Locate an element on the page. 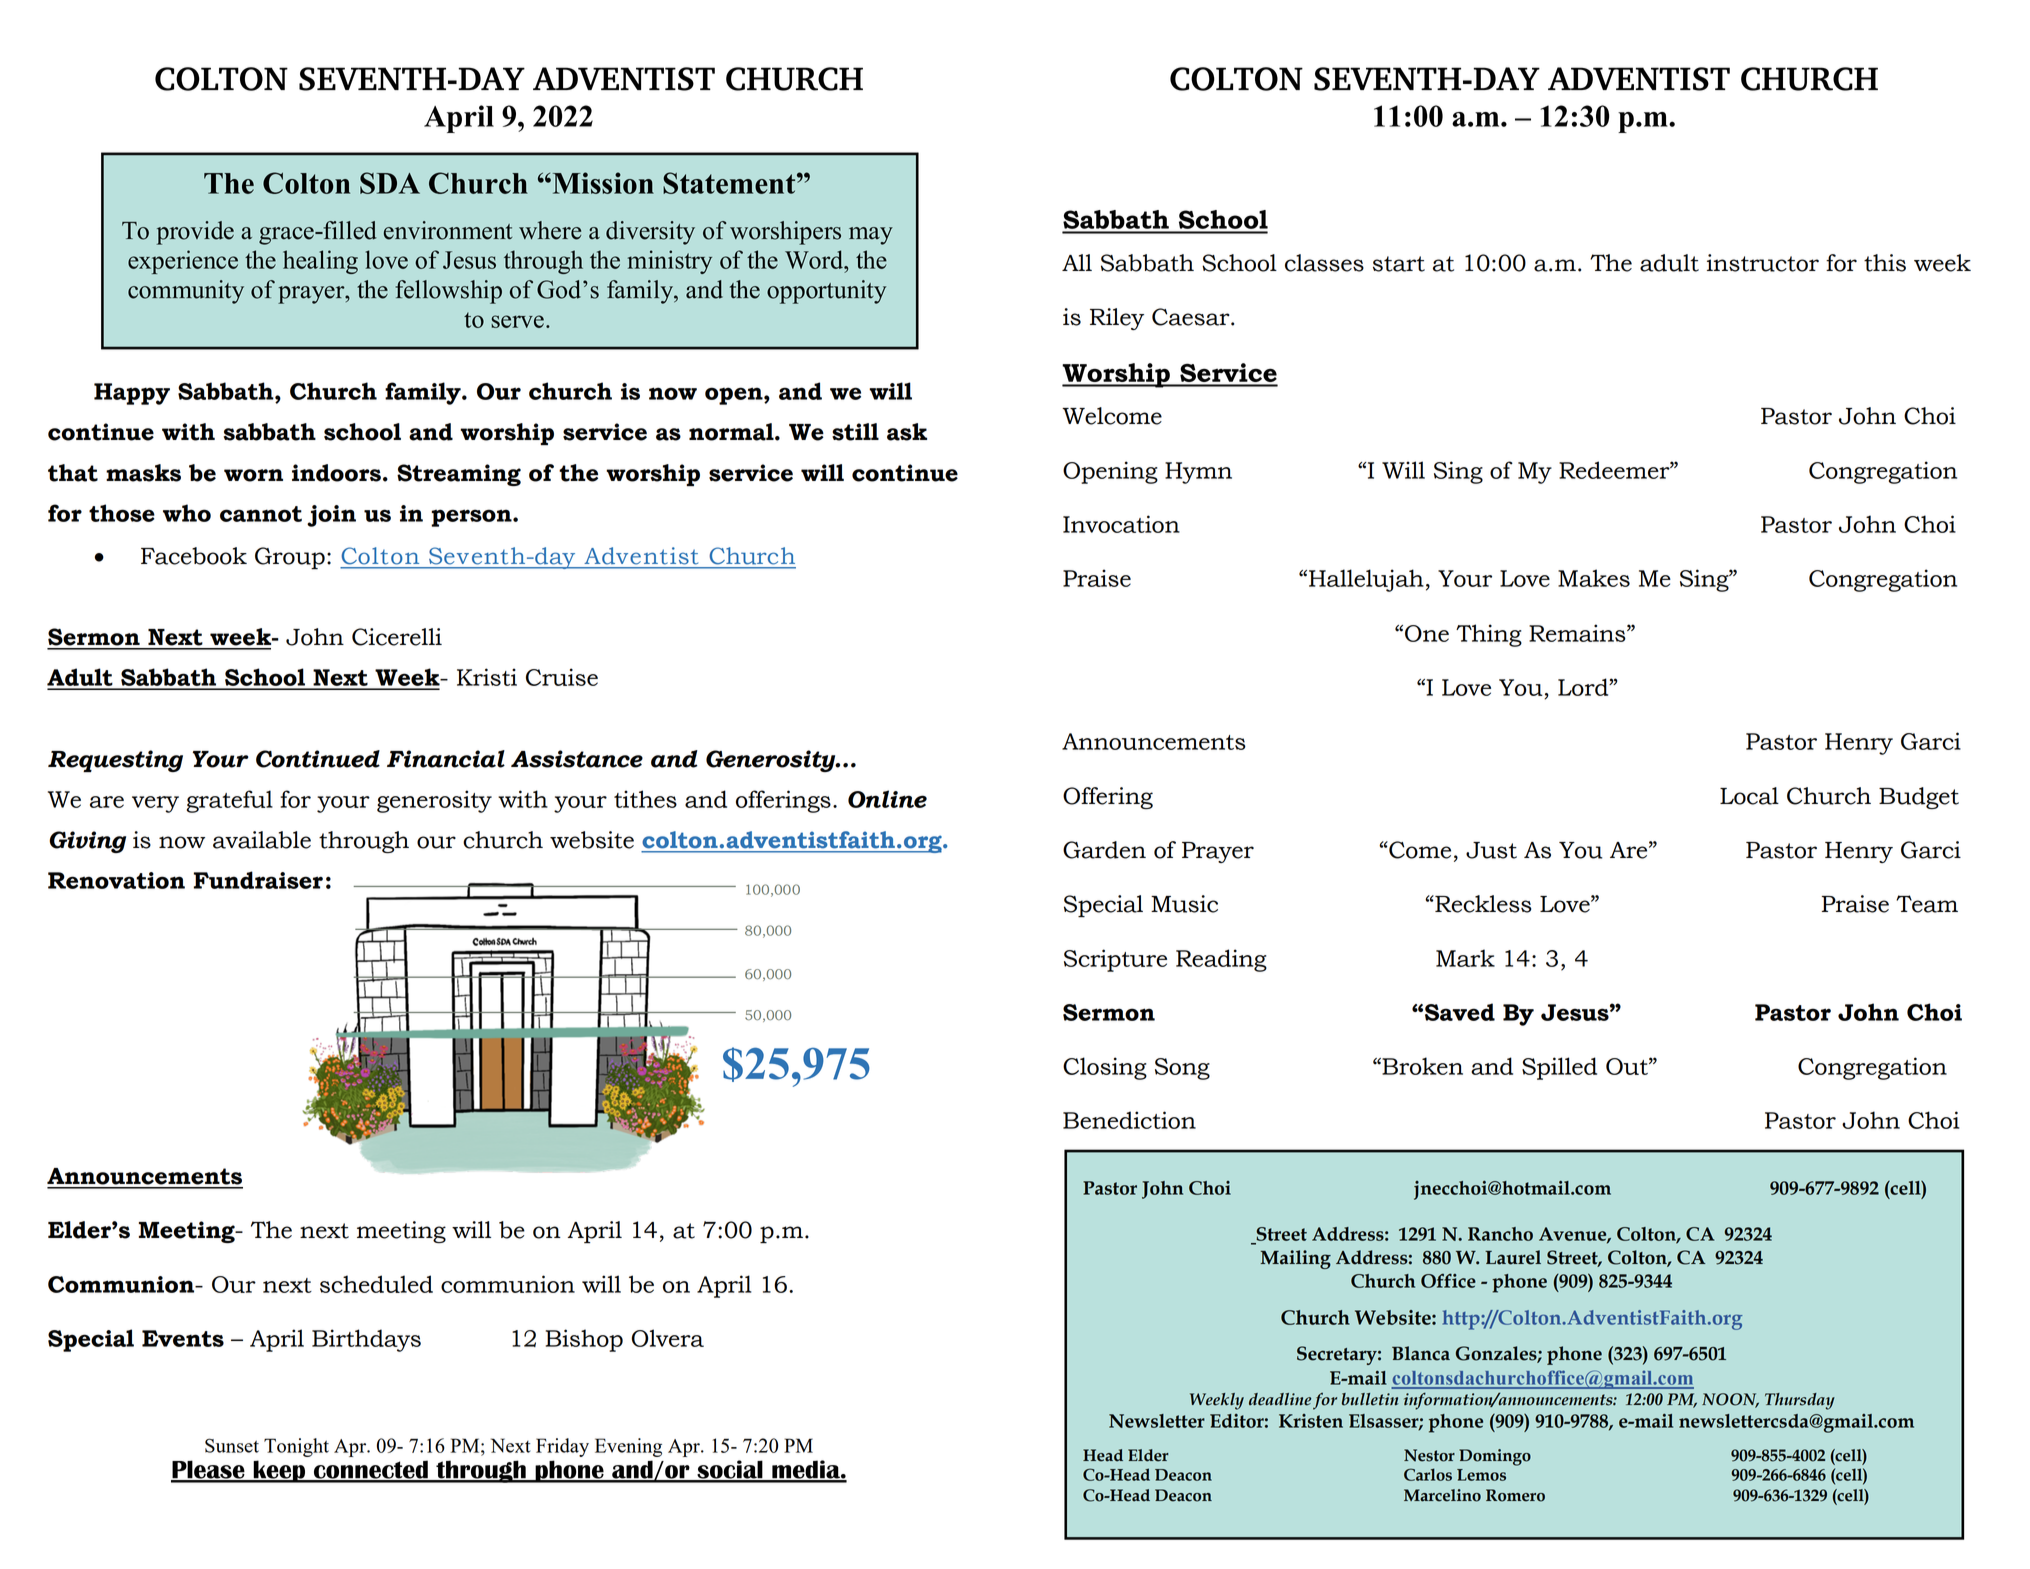  Renovation is located at coordinates (116, 880).
